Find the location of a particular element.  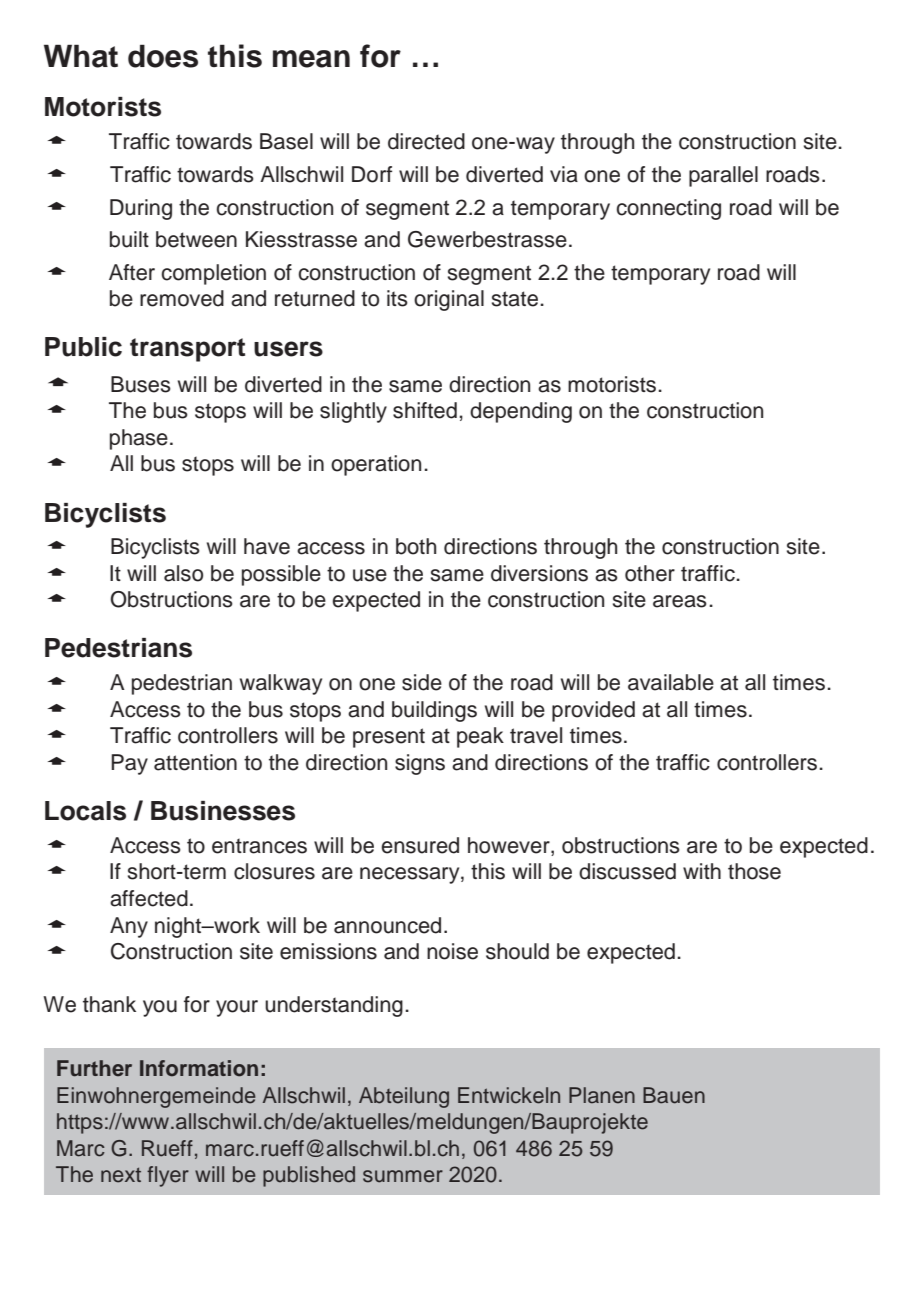

does is located at coordinates (163, 56).
